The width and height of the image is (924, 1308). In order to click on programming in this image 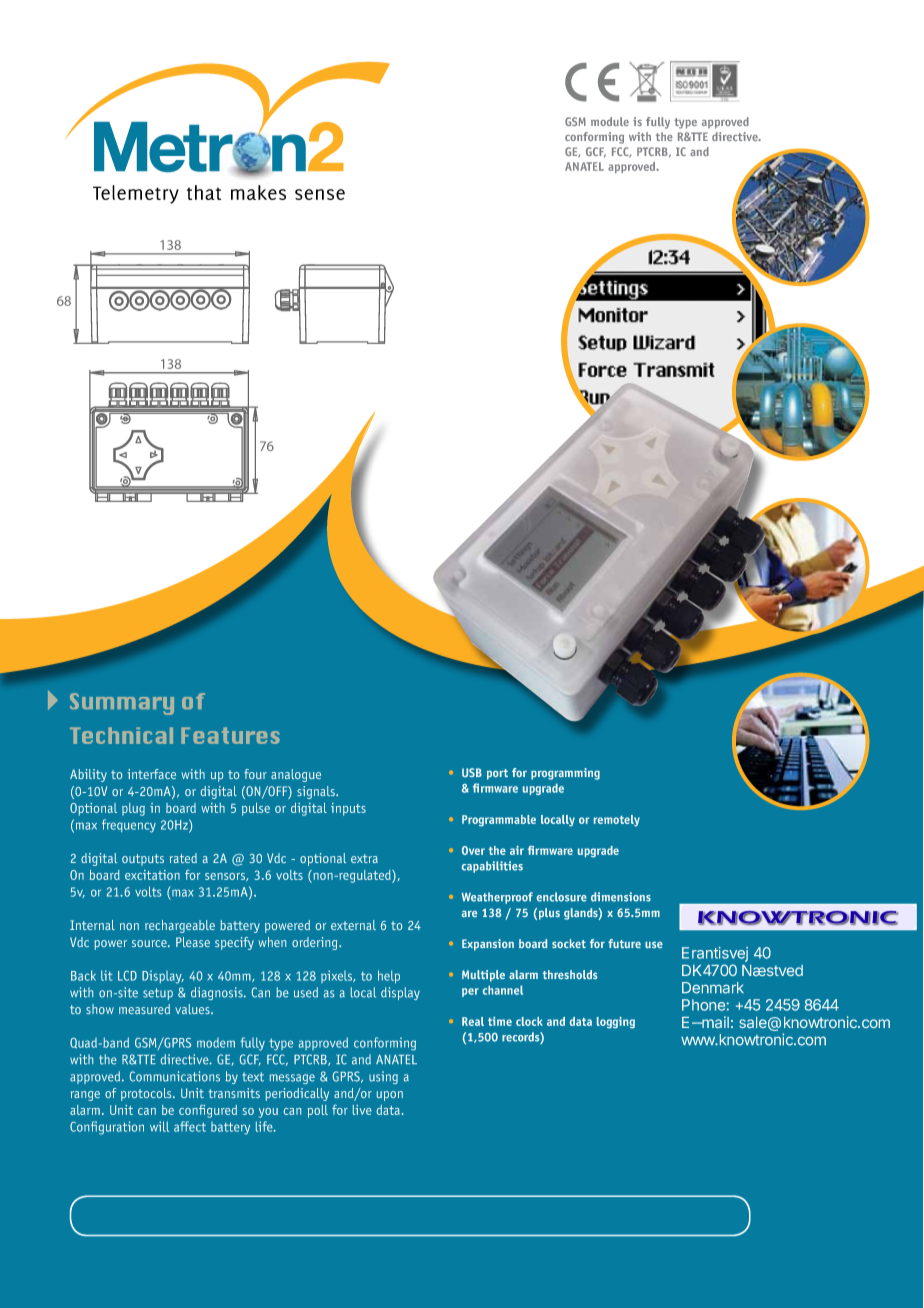, I will do `click(565, 774)`.
